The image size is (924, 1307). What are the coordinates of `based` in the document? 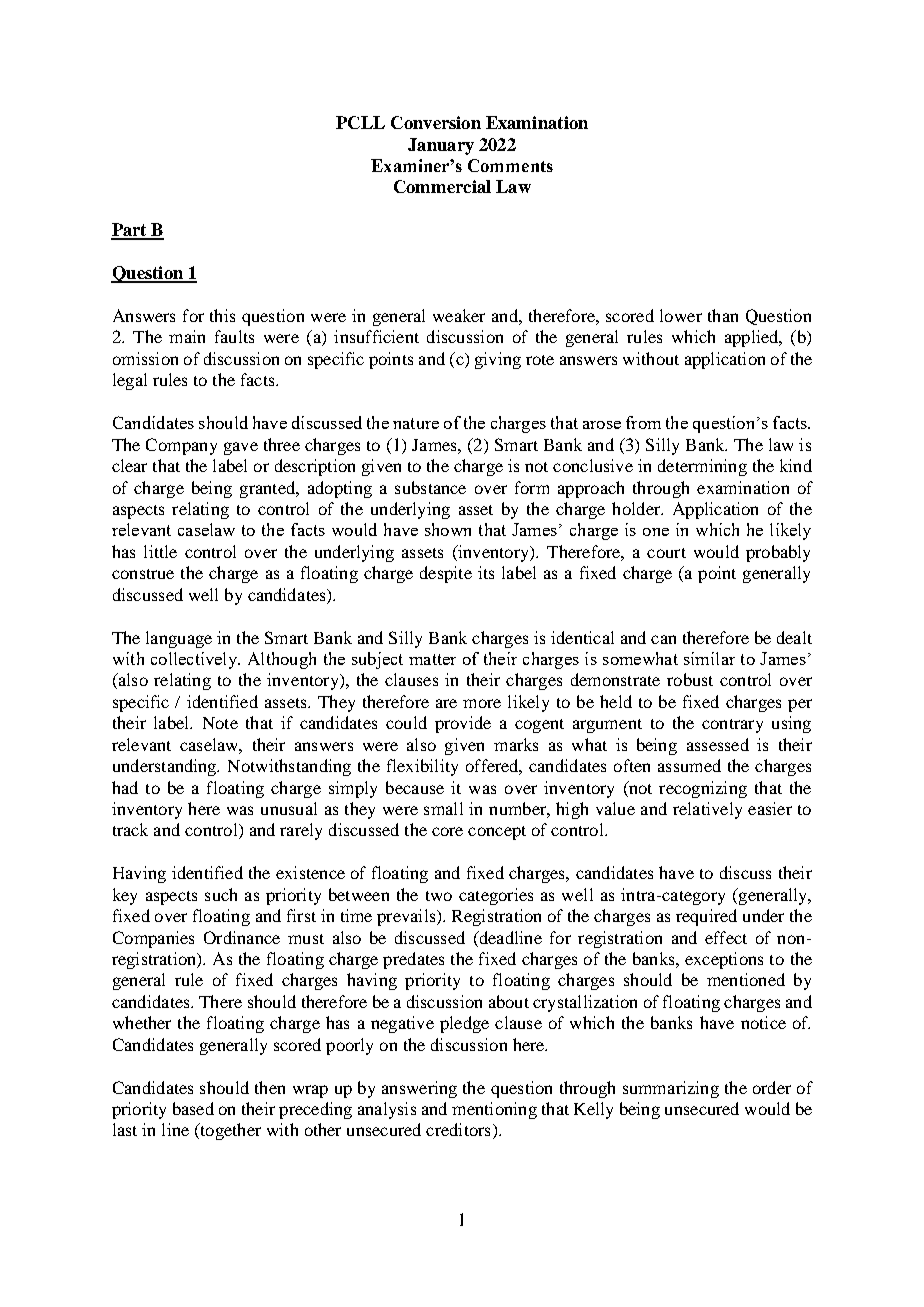 It's located at (193, 1108).
